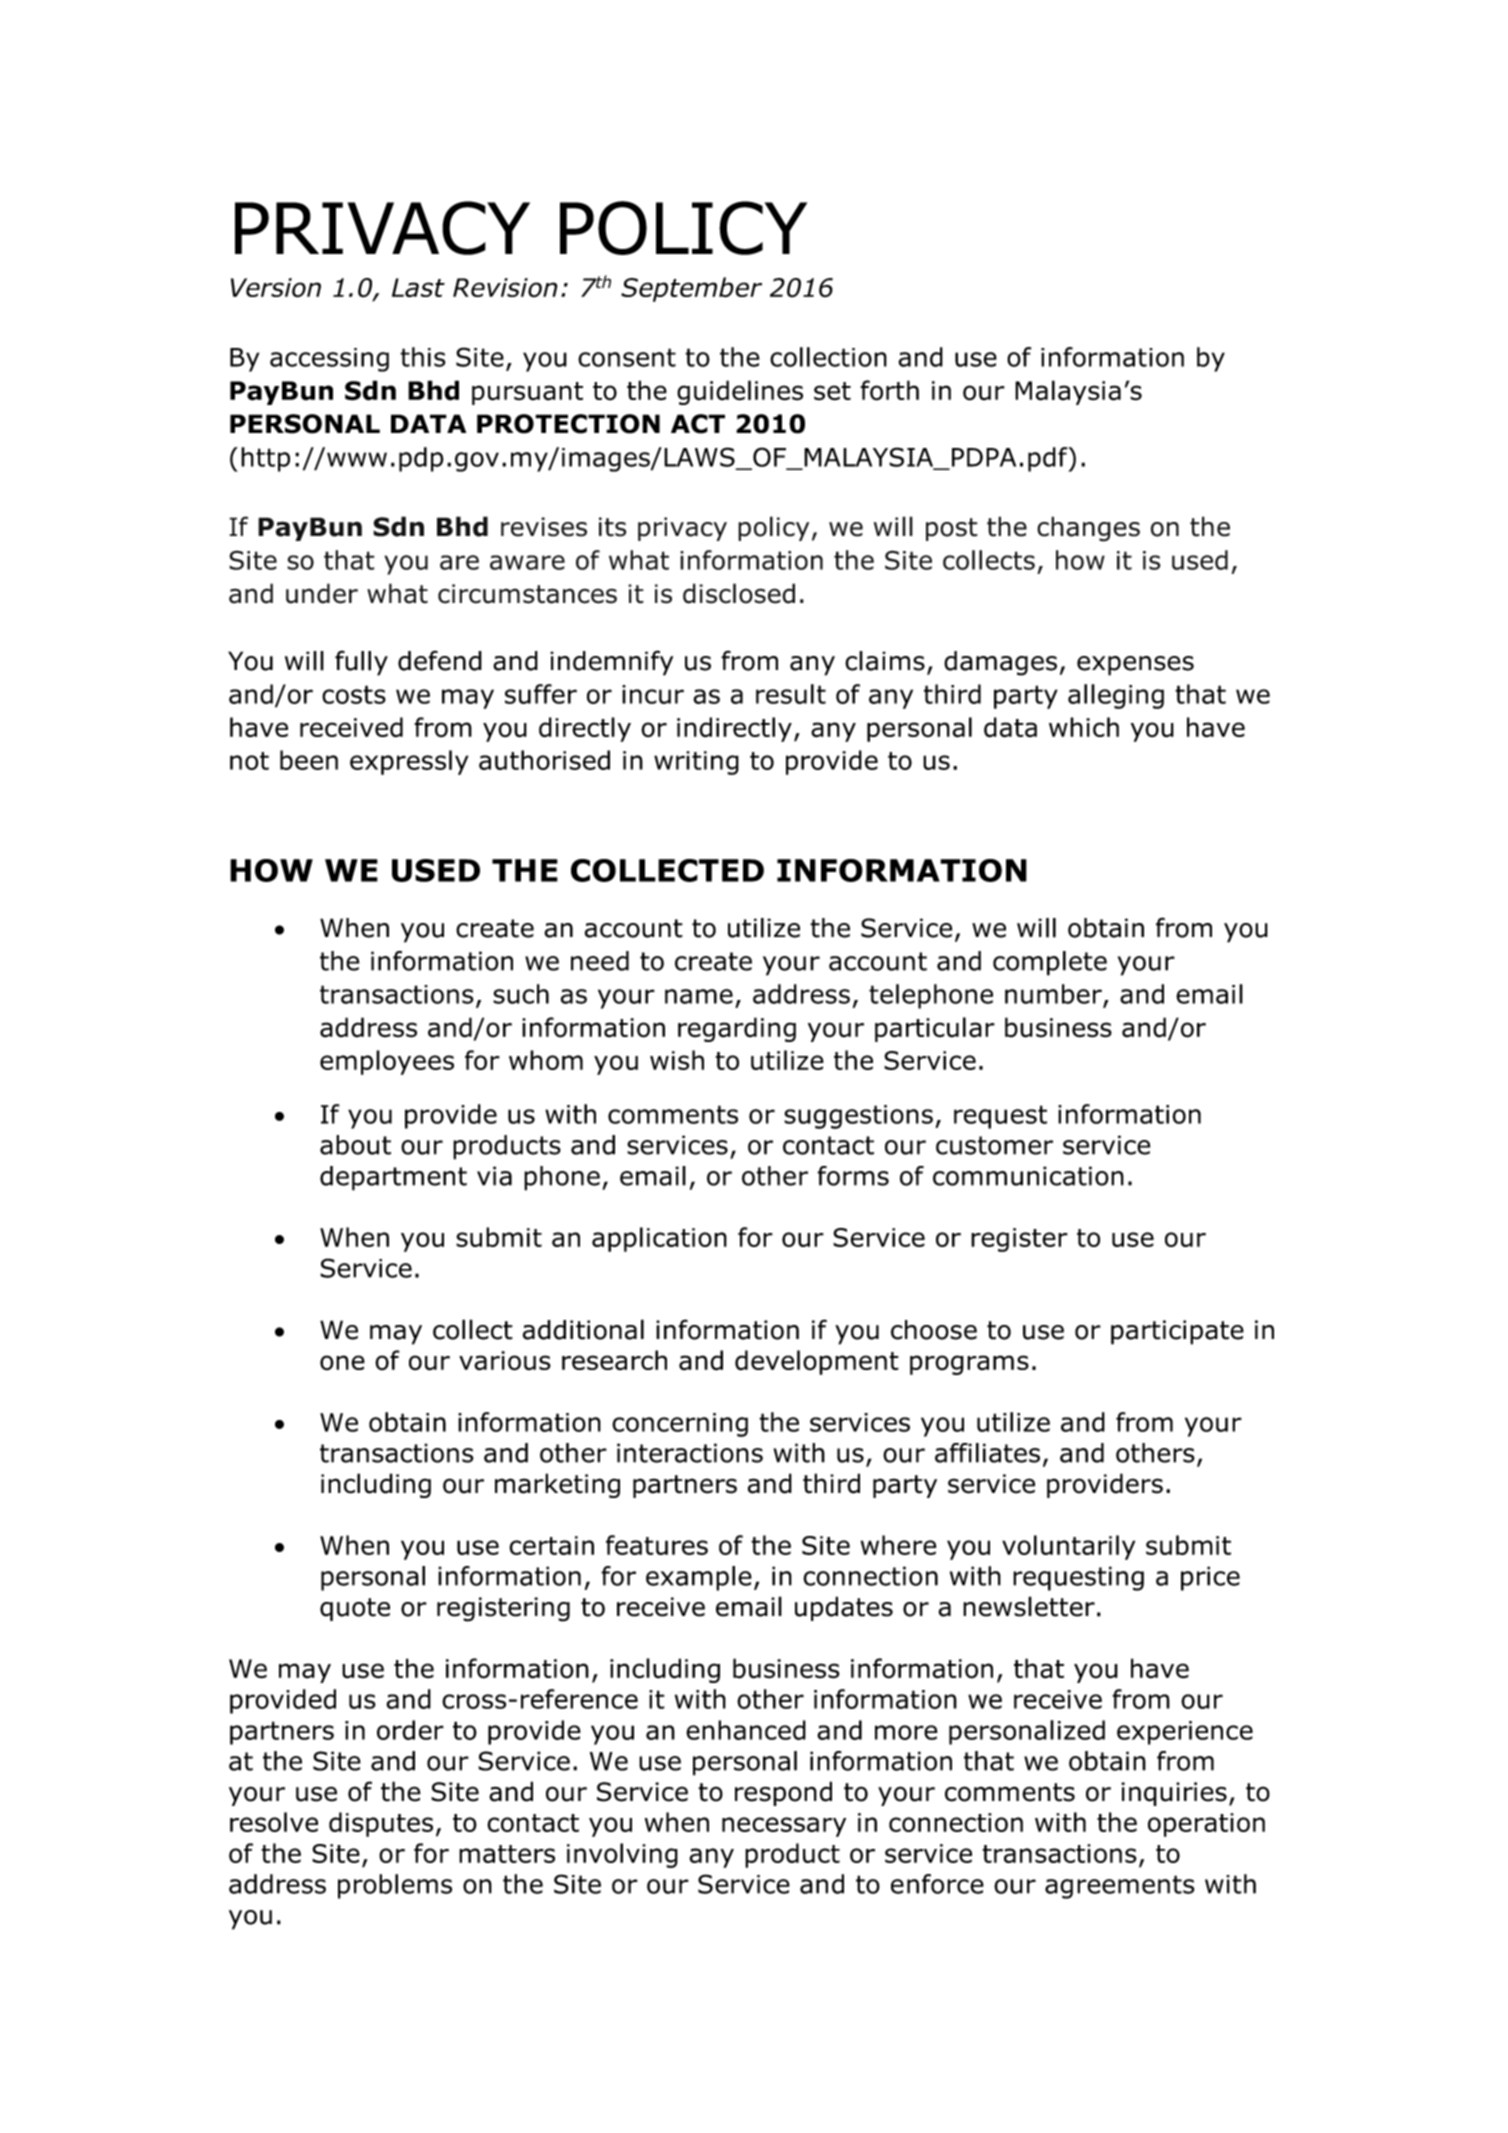 The width and height of the screenshot is (1508, 2133). Describe the element at coordinates (784, 1827) in the screenshot. I see `necessary` at that location.
